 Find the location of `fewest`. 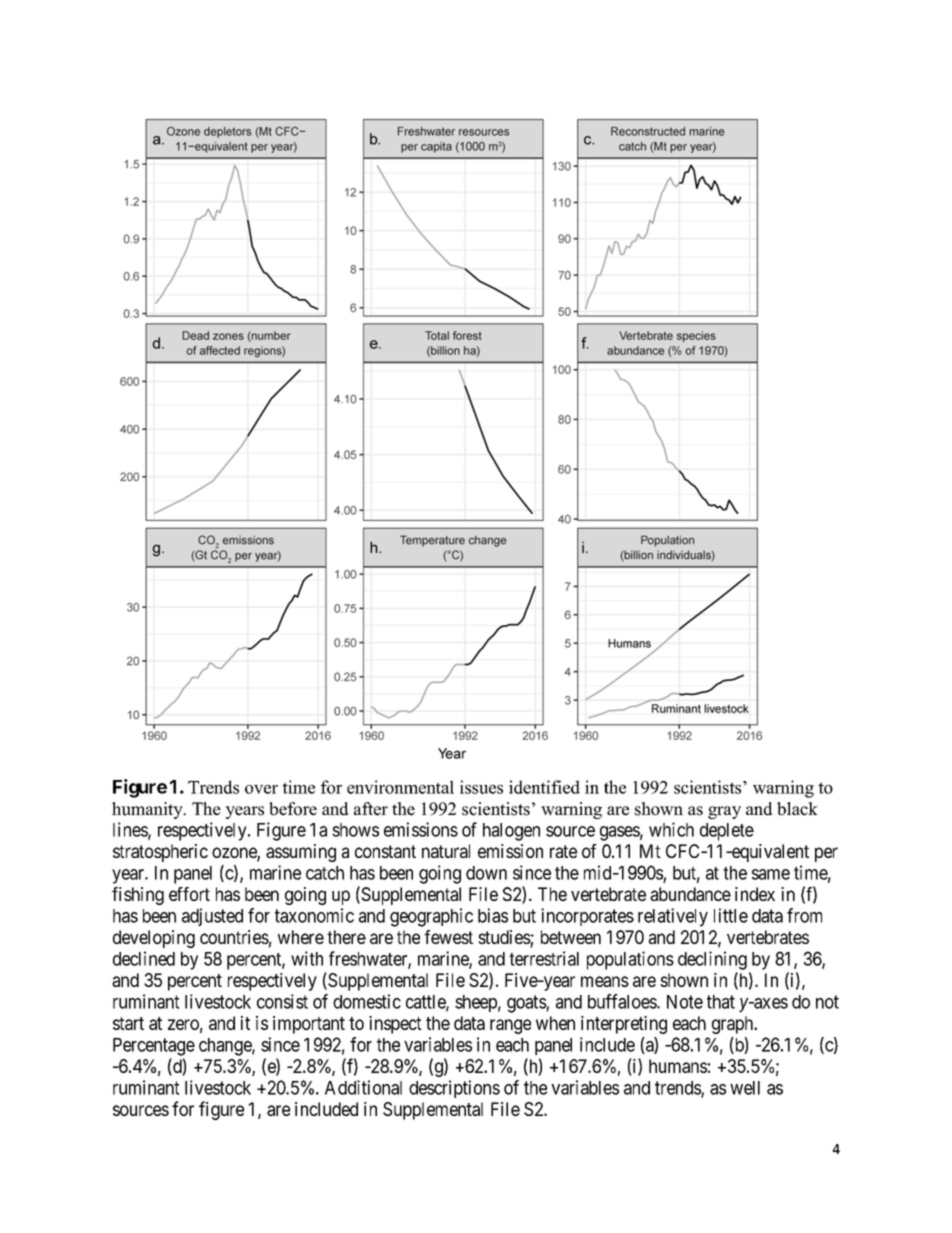

fewest is located at coordinates (448, 937).
